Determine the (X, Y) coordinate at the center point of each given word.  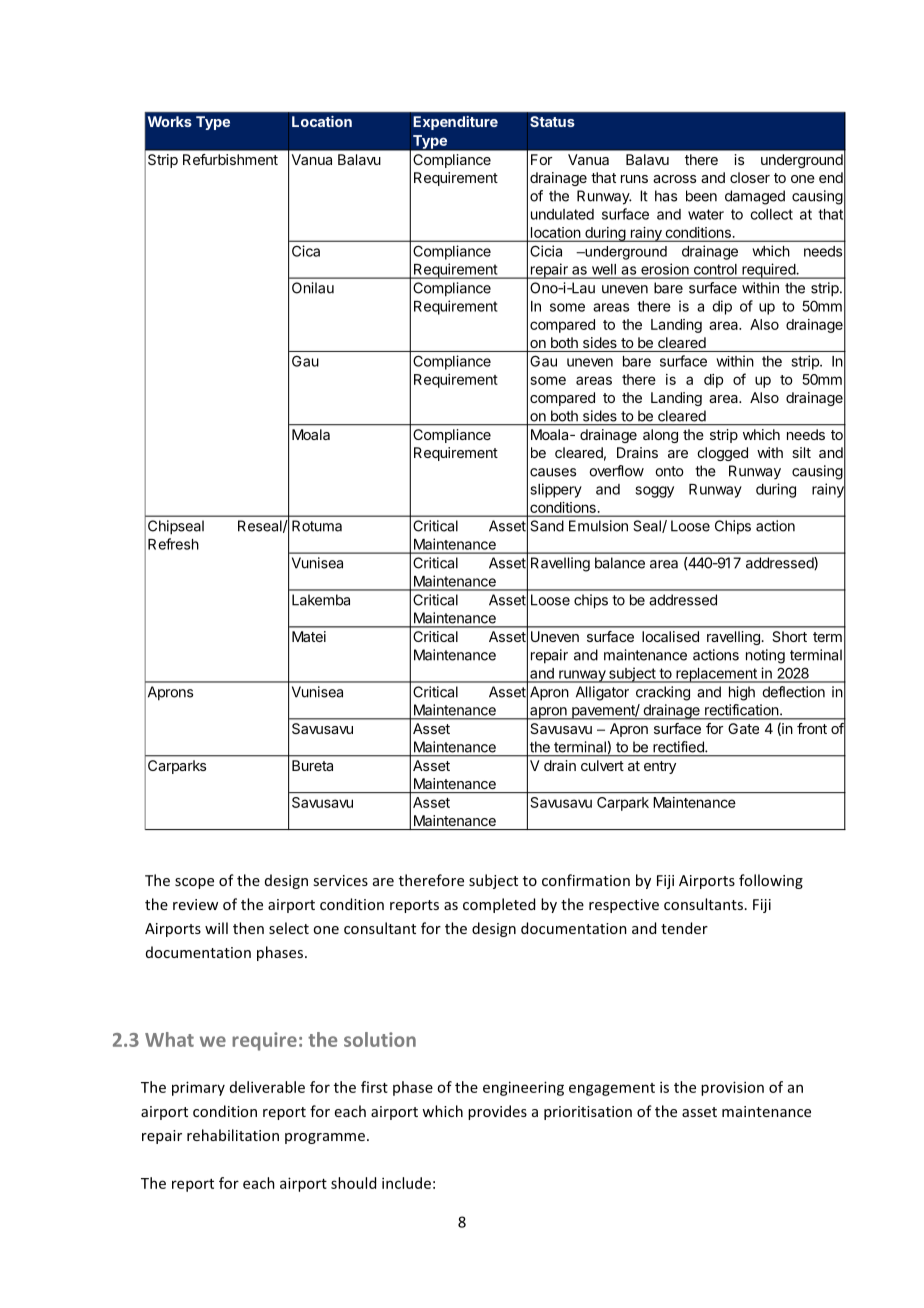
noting (765, 656)
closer (750, 177)
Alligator (602, 693)
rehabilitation (233, 1135)
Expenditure (455, 123)
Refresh (173, 544)
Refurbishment (230, 159)
